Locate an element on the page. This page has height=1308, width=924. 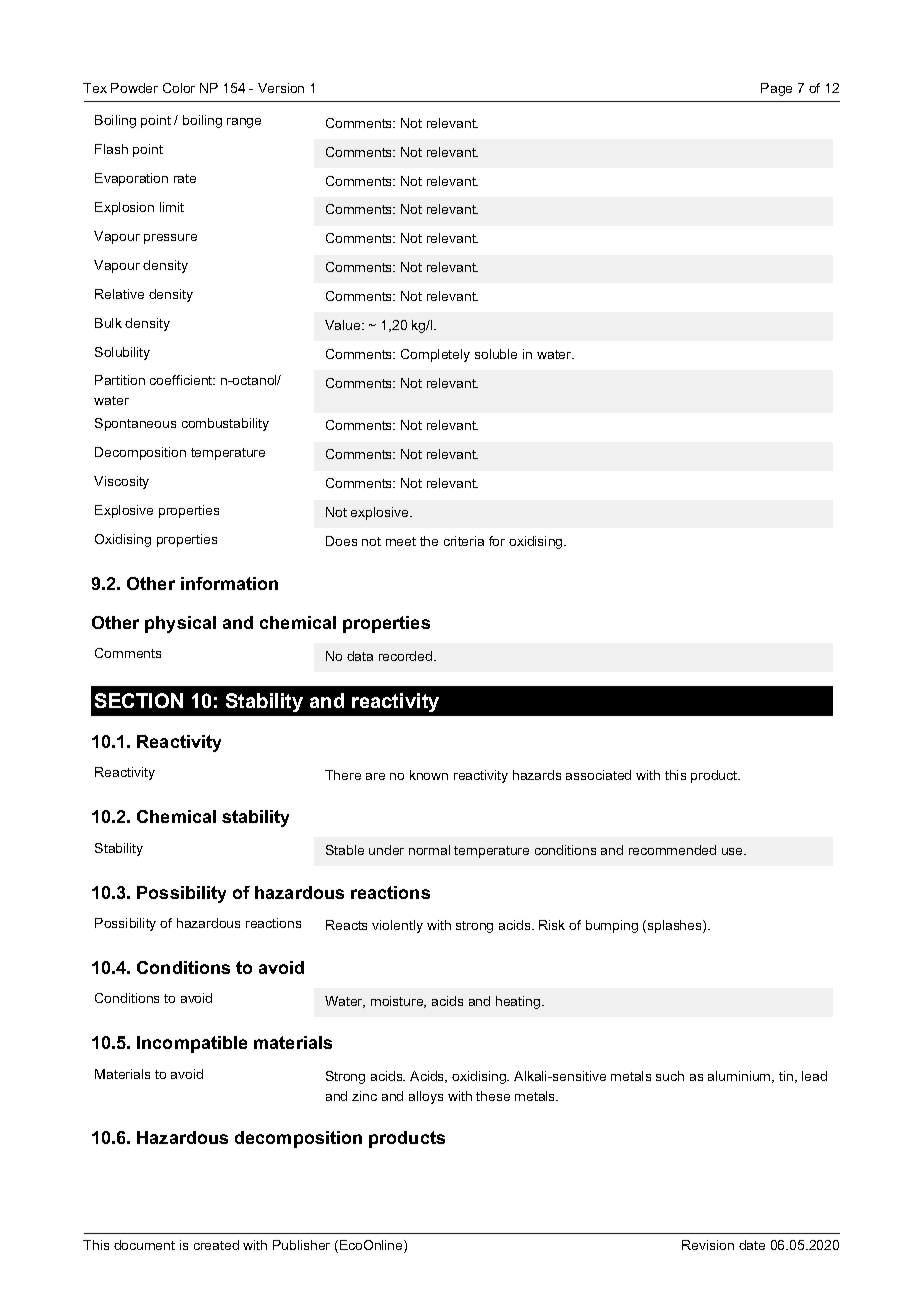
criteria is located at coordinates (464, 541).
